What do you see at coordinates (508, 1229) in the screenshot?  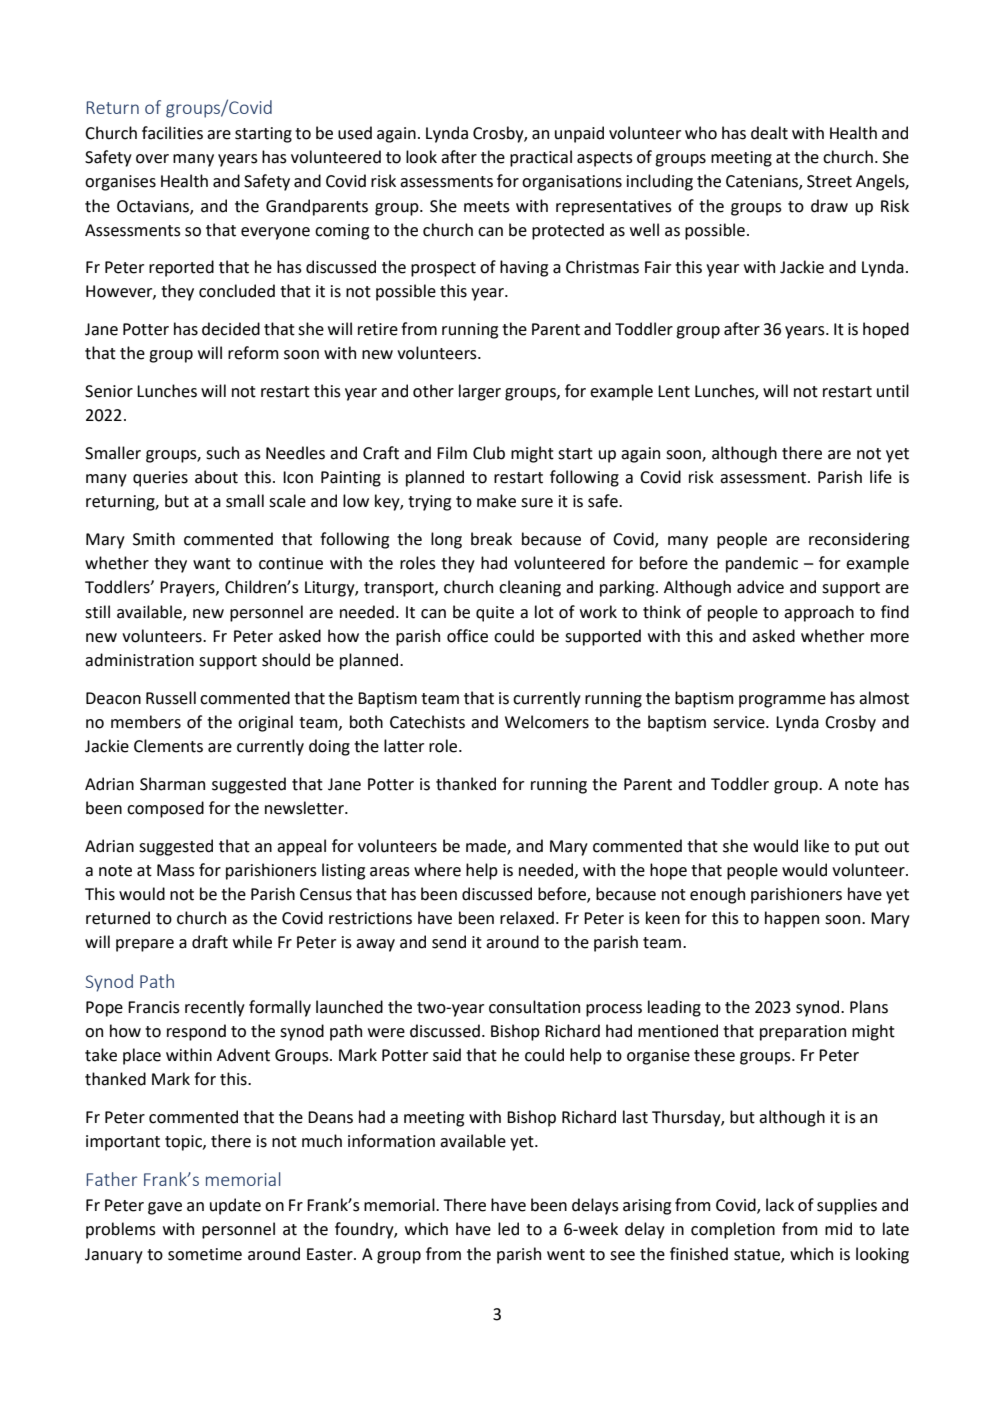 I see `led` at bounding box center [508, 1229].
